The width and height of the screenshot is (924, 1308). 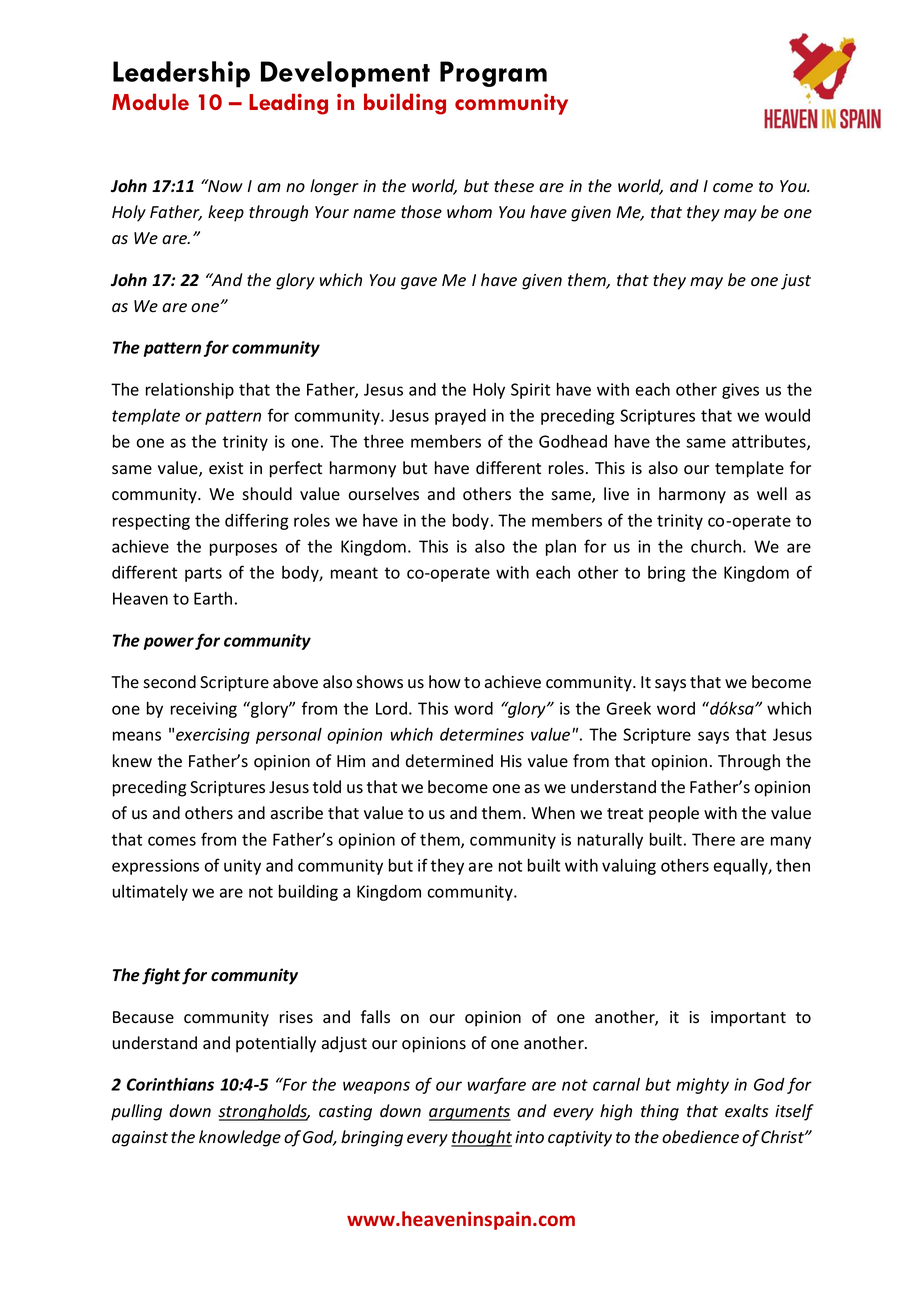 What do you see at coordinates (181, 74) in the screenshot?
I see `Leadership` at bounding box center [181, 74].
